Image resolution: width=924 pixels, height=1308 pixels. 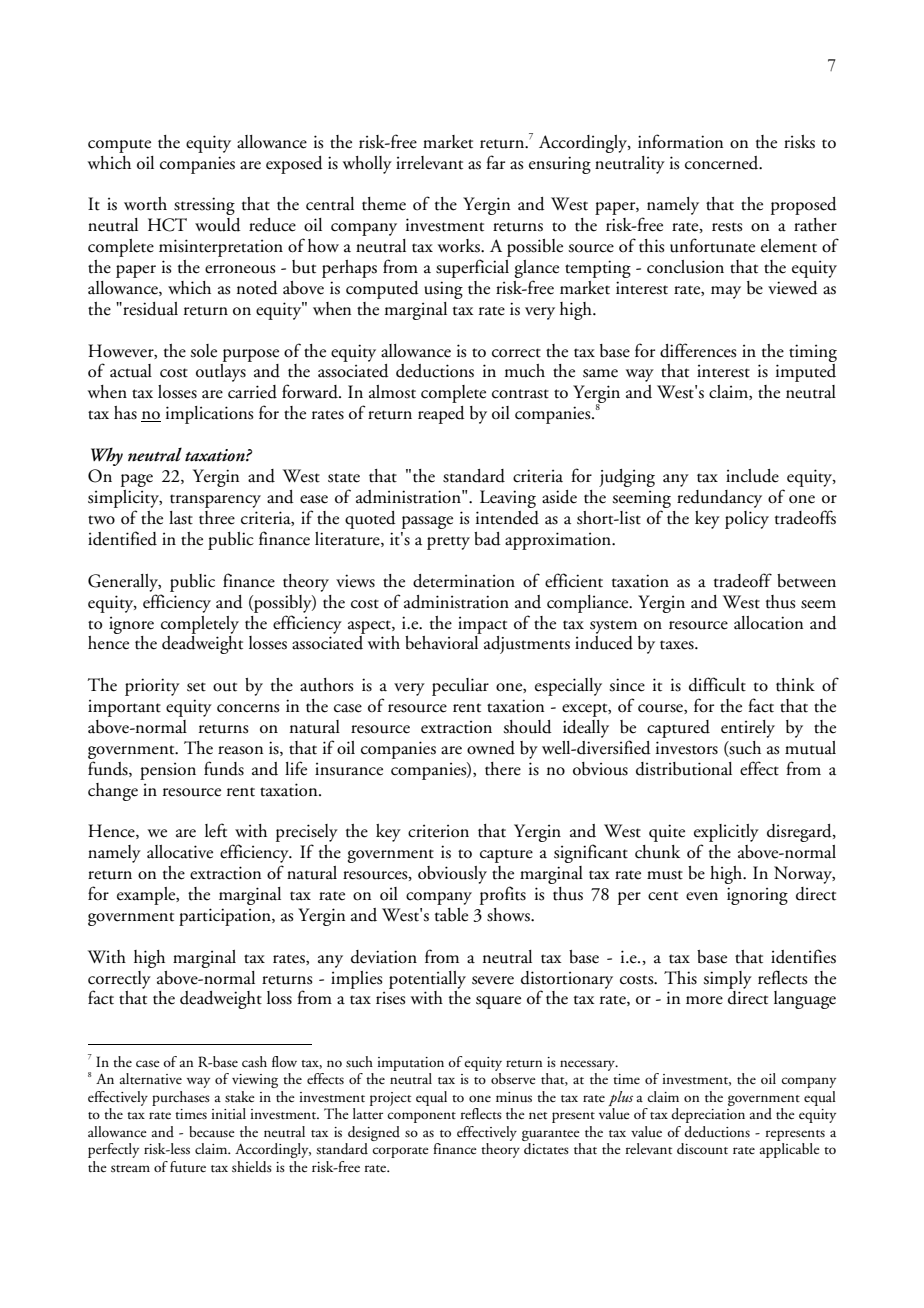 What do you see at coordinates (441, 643) in the page?
I see `behavioral` at bounding box center [441, 643].
